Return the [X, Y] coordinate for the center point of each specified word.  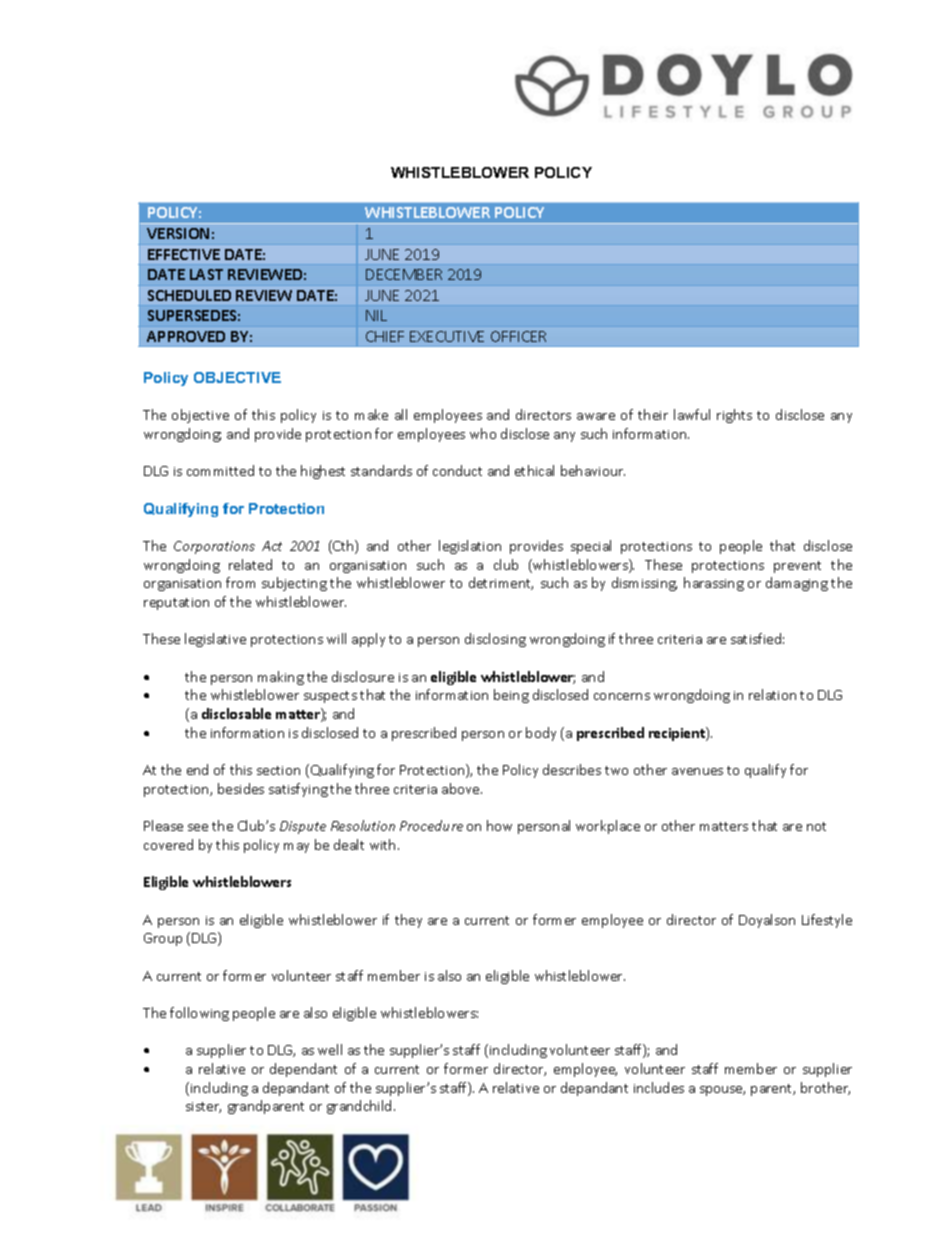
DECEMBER [404, 274]
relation [772, 694]
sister [203, 1107]
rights [734, 416]
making [281, 678]
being [511, 696]
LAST [206, 274]
